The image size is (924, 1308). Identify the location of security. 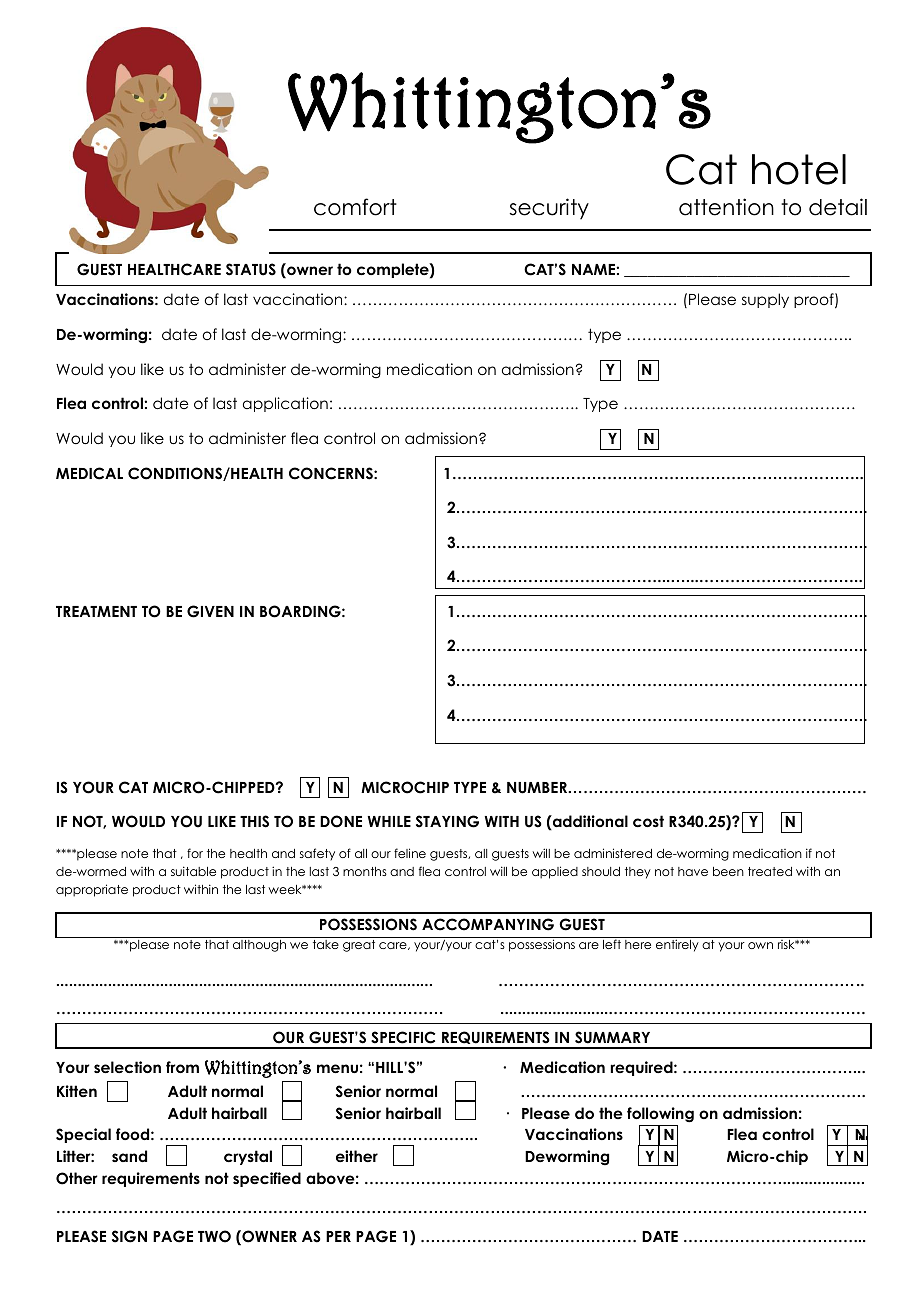
(549, 209).
